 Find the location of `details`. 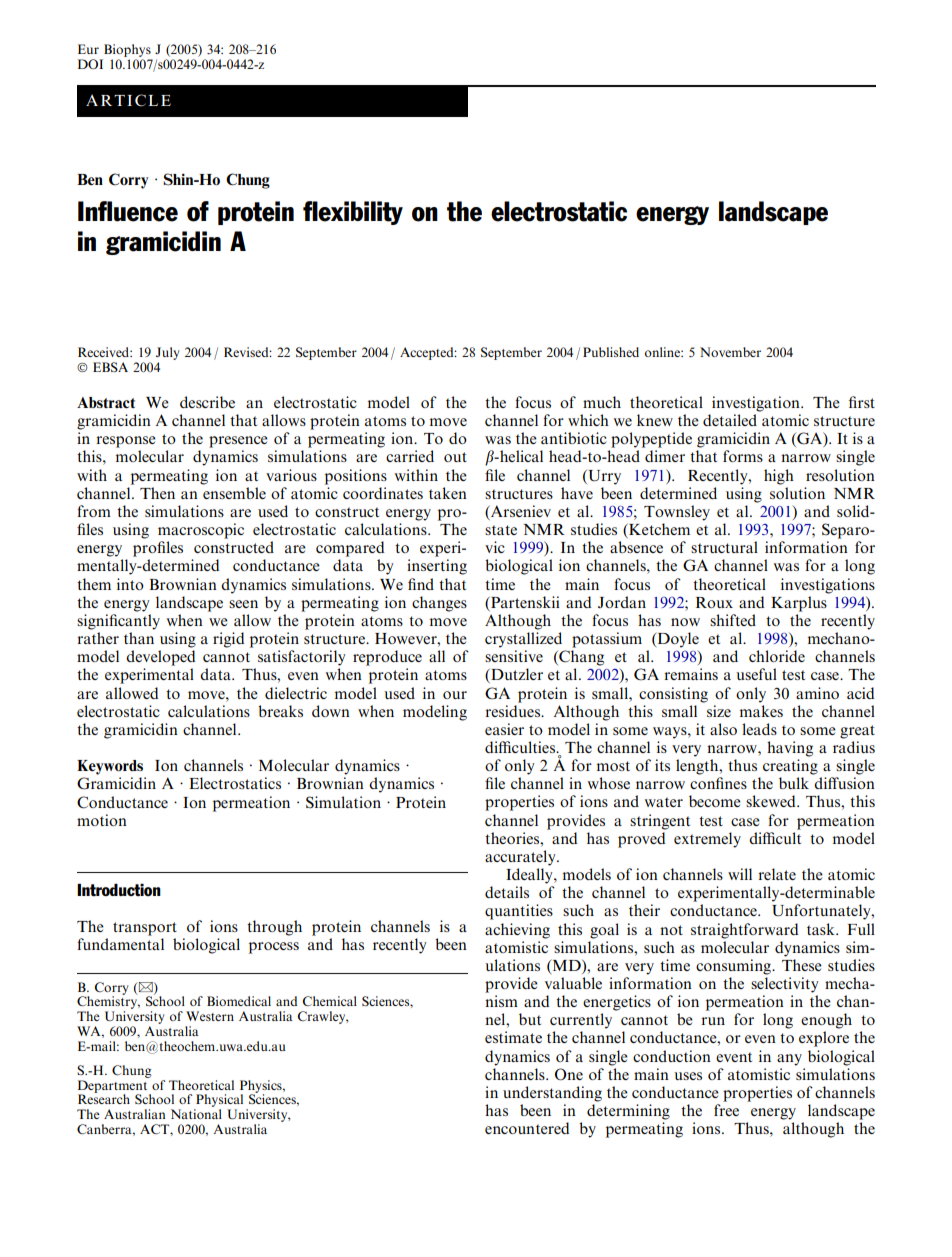

details is located at coordinates (507, 892).
